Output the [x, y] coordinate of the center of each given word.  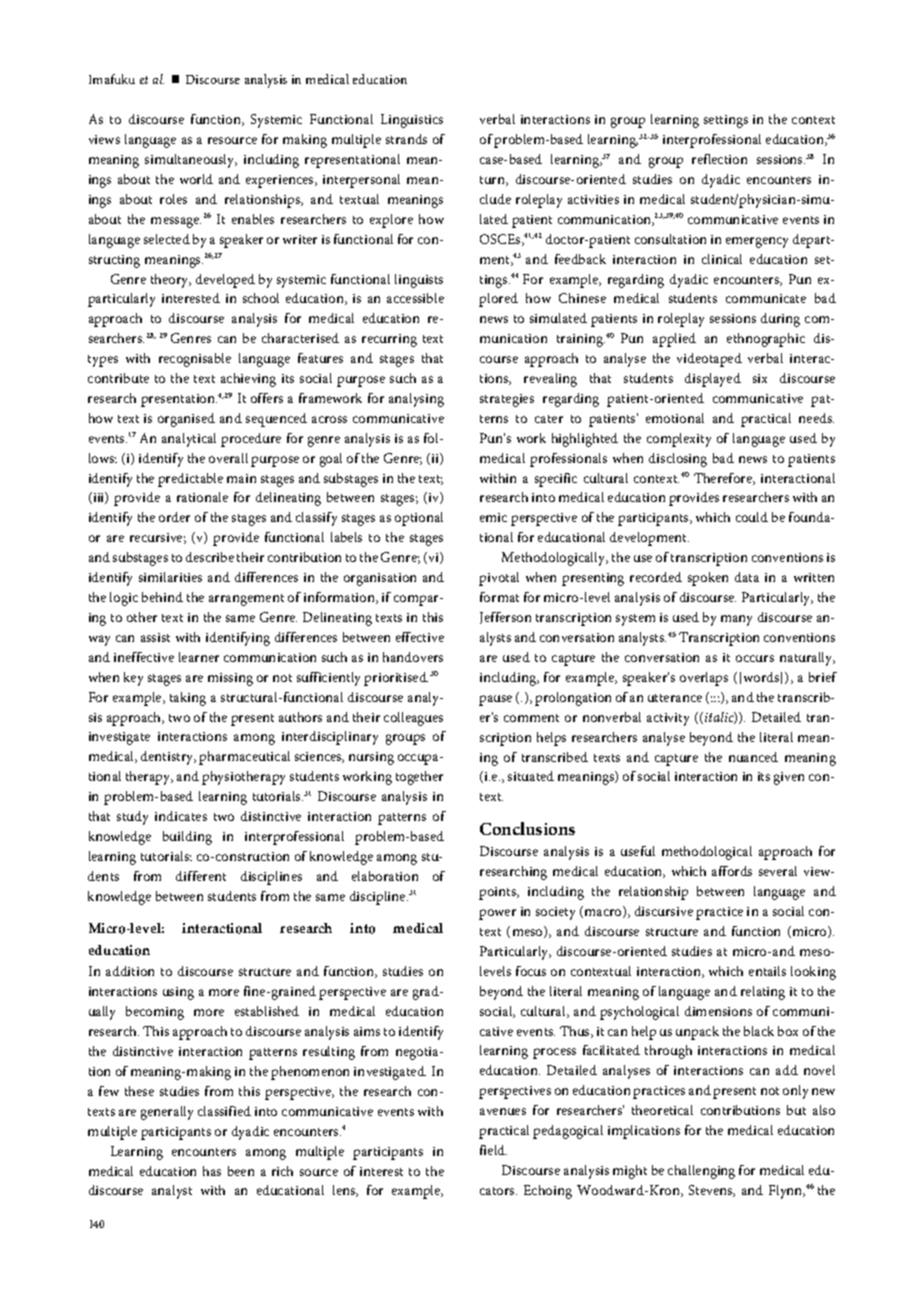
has [212, 1171]
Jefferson [505, 618]
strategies [507, 400]
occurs [755, 658]
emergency [757, 242]
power [497, 914]
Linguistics [412, 121]
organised [186, 420]
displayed [713, 380]
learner [199, 657]
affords [732, 871]
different [201, 876]
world [196, 179]
